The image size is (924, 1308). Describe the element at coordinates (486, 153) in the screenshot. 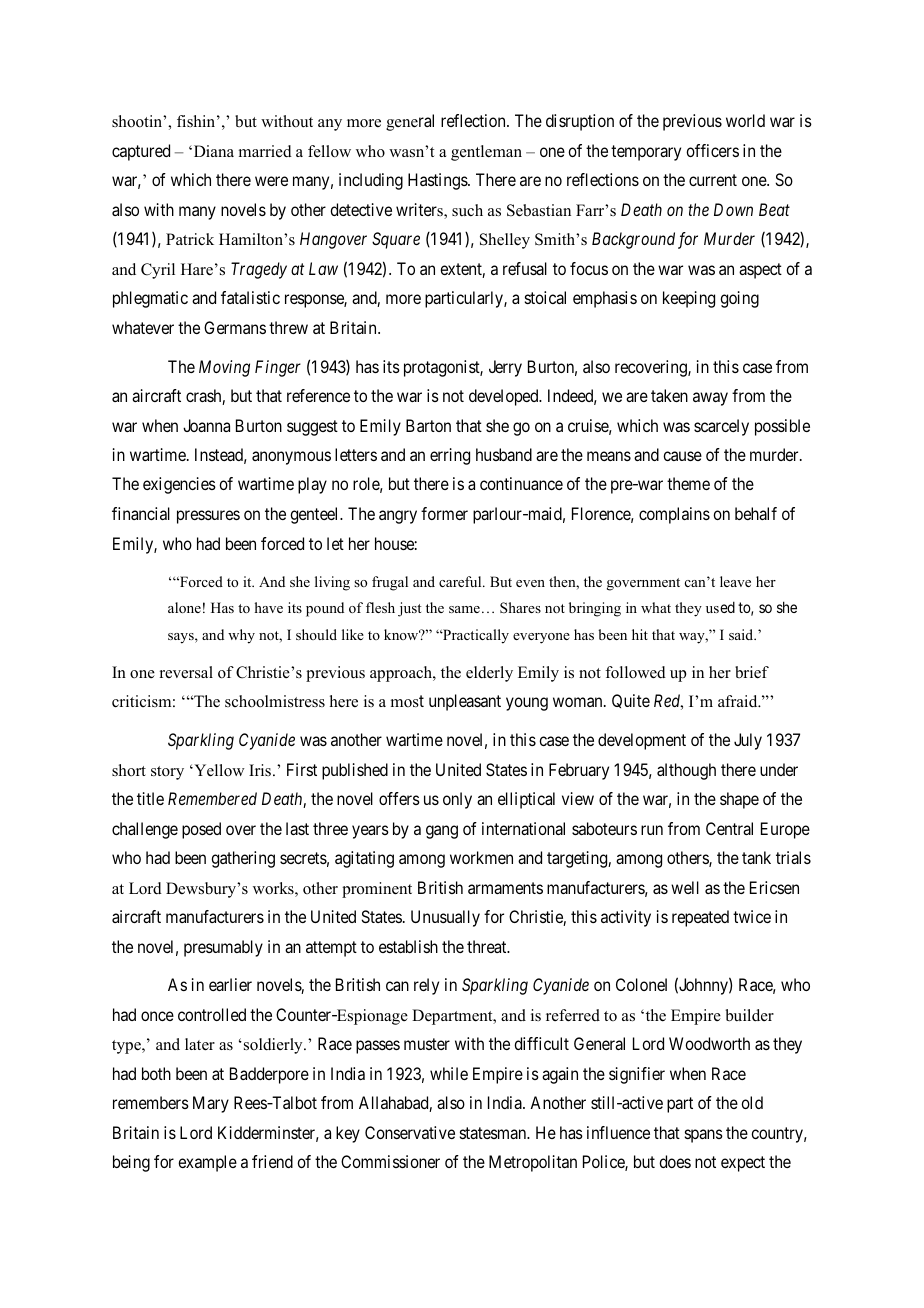

I see `gentleman` at that location.
